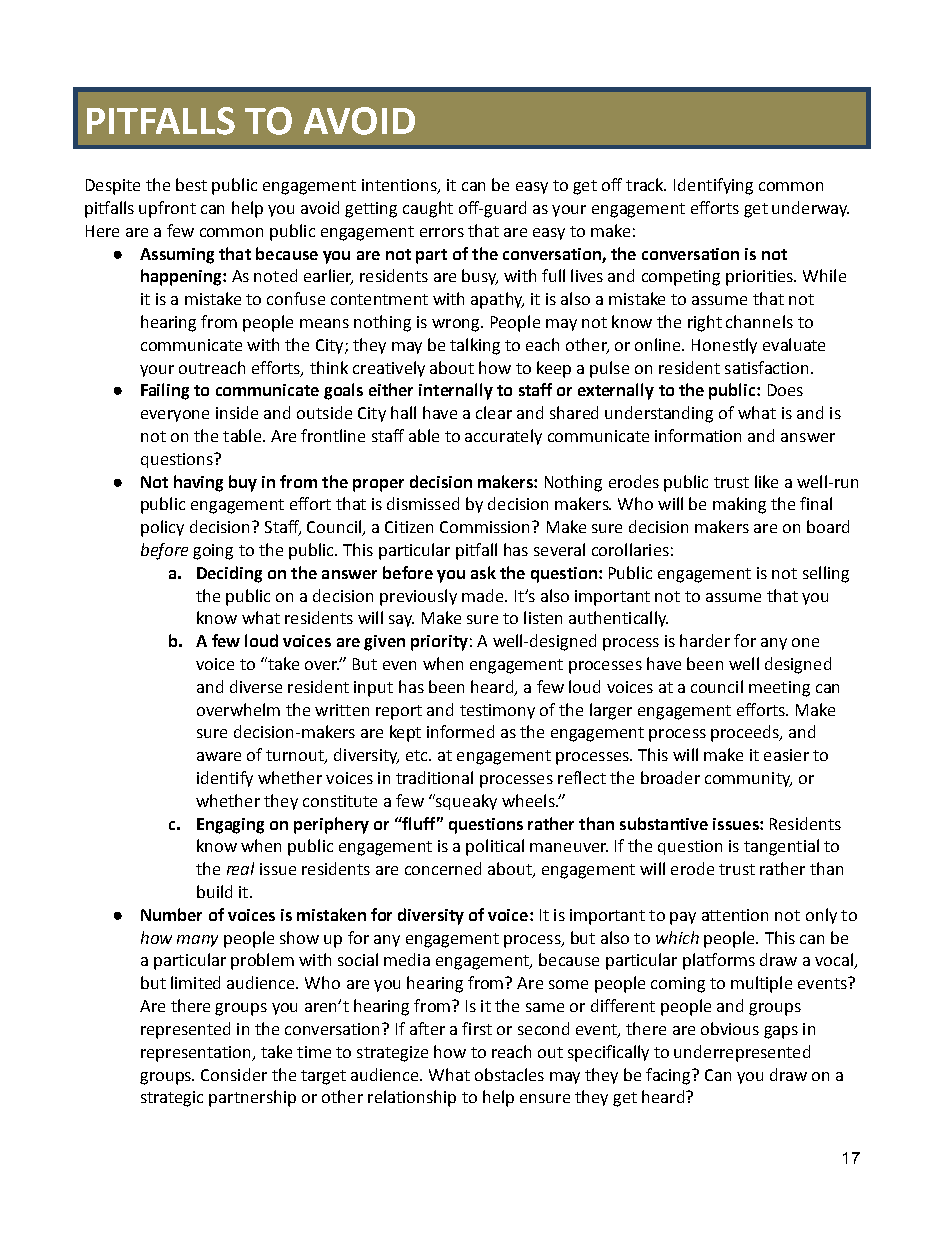 The height and width of the screenshot is (1233, 952). What do you see at coordinates (198, 483) in the screenshot?
I see `having` at bounding box center [198, 483].
